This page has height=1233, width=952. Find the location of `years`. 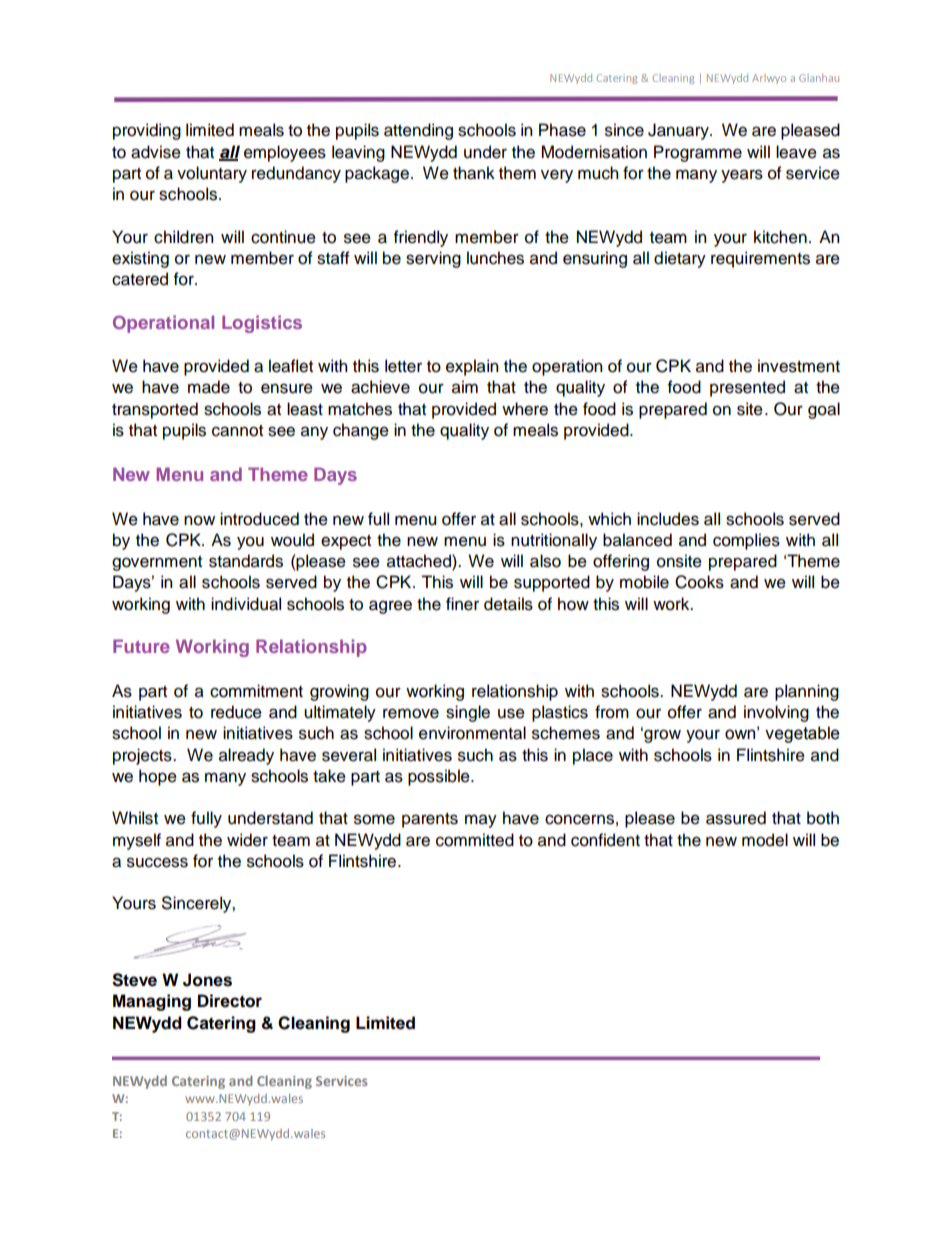

years is located at coordinates (742, 176).
